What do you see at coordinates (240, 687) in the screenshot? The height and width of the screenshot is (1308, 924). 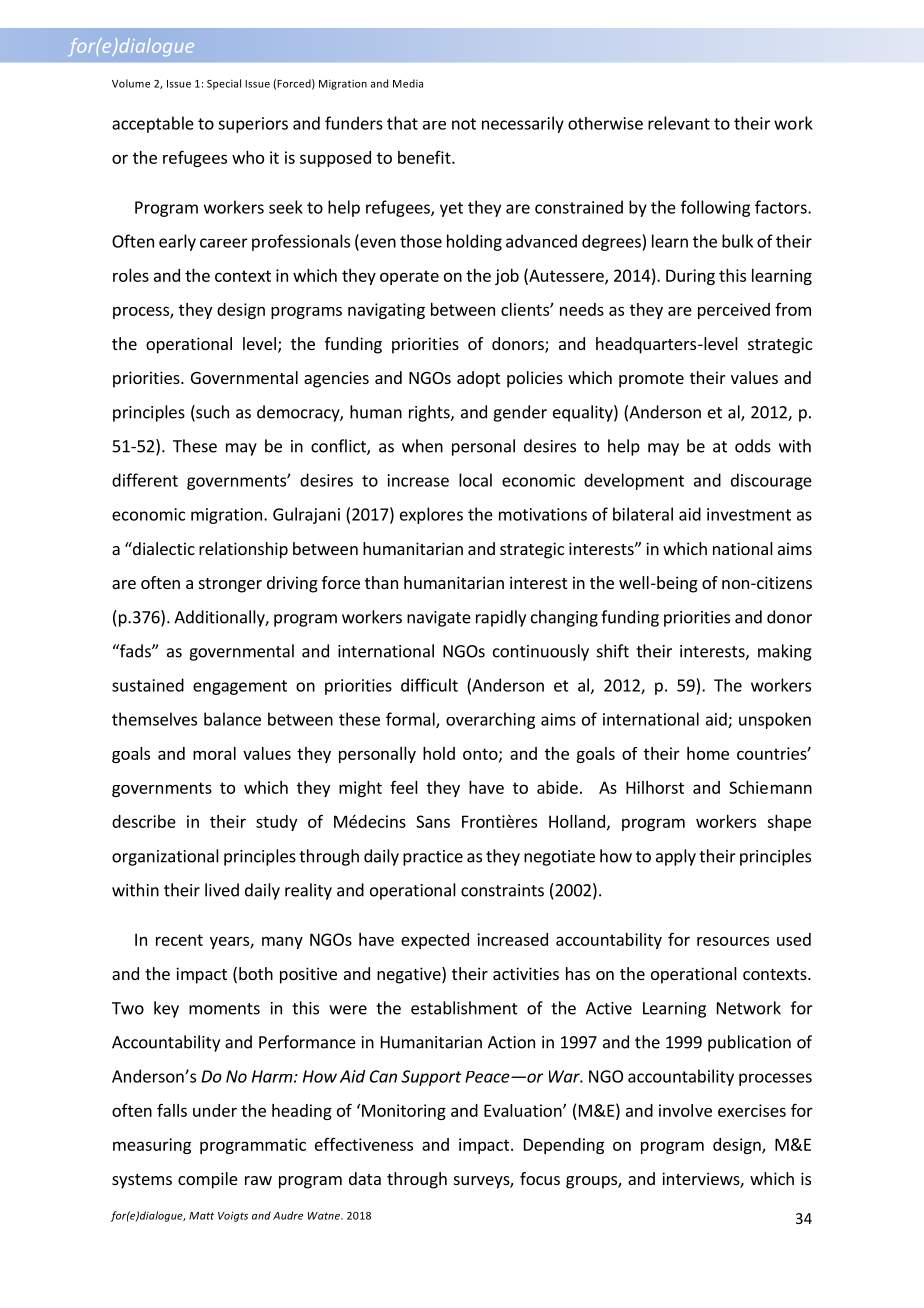 I see `engagement` at bounding box center [240, 687].
